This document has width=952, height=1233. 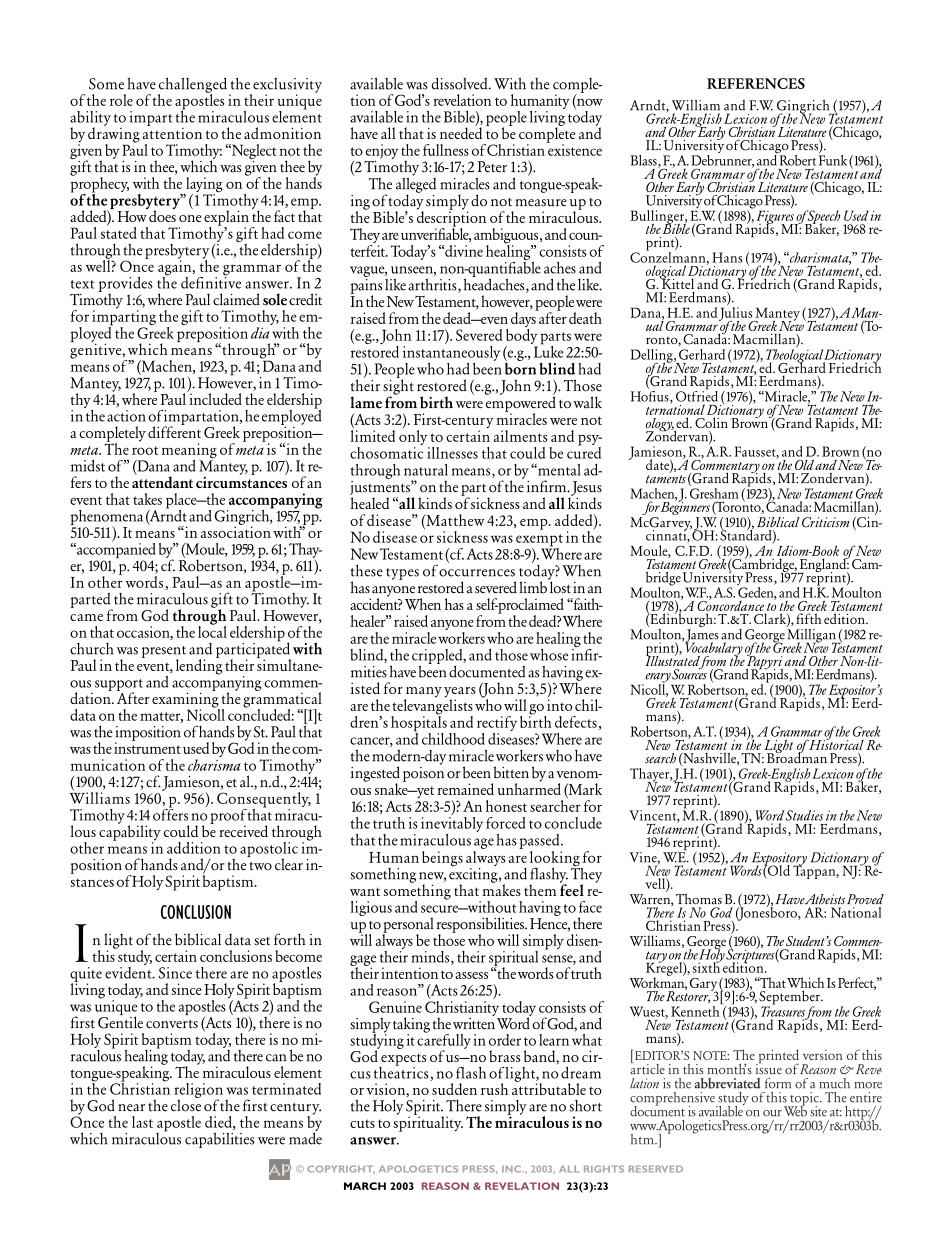 What do you see at coordinates (164, 653) in the document?
I see `present` at bounding box center [164, 653].
